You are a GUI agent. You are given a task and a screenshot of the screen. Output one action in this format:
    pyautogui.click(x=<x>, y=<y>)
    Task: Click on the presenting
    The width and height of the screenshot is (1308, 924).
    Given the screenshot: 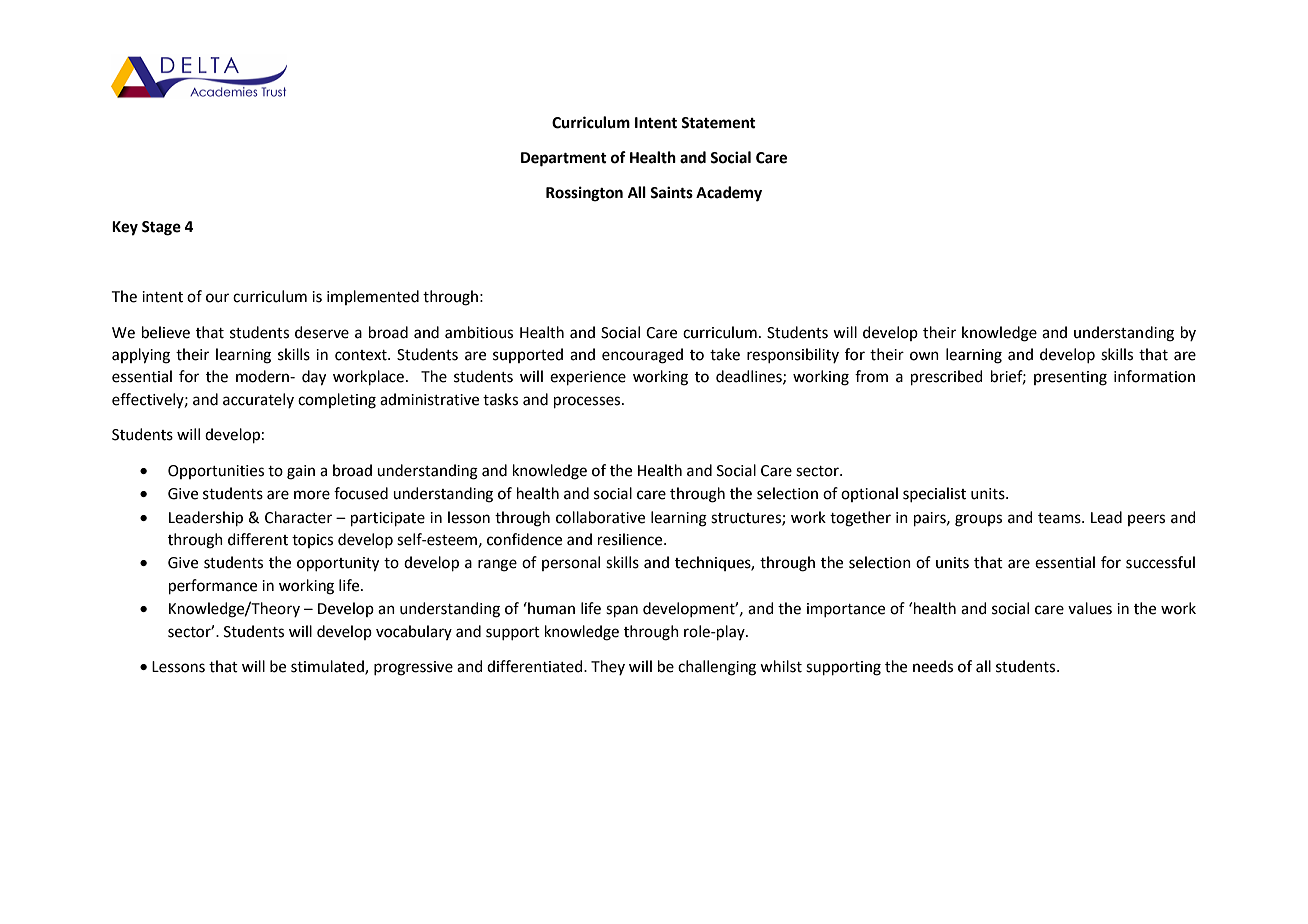 What is the action you would take?
    pyautogui.click(x=1070, y=378)
